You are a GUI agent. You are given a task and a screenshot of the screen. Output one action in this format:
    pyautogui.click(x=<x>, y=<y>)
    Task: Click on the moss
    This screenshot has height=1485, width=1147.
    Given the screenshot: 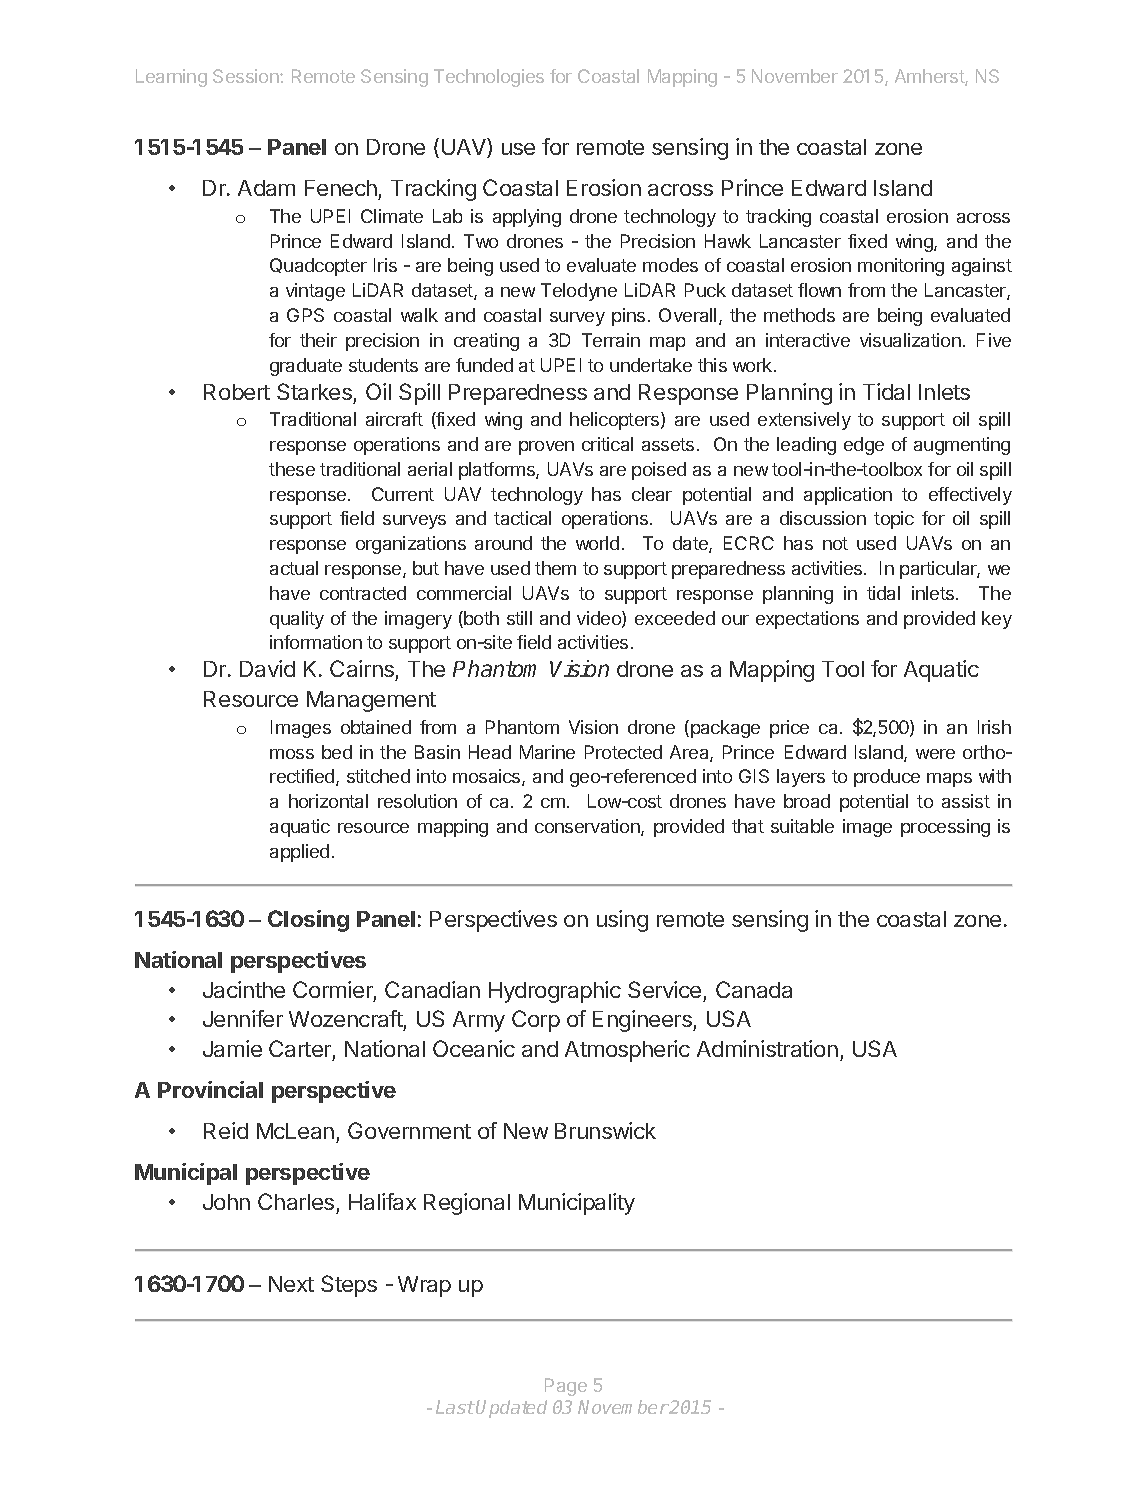 What is the action you would take?
    pyautogui.click(x=292, y=754)
